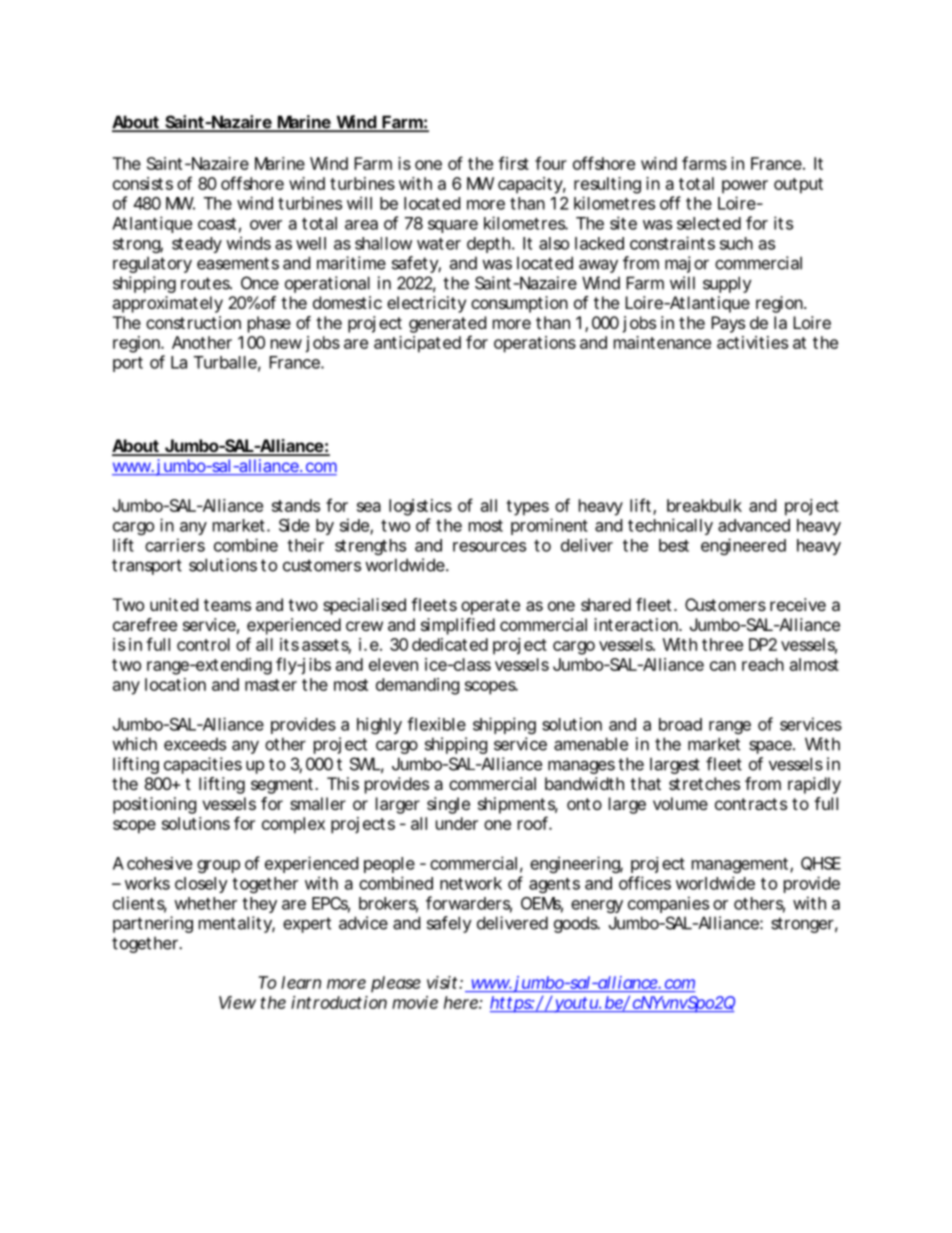 This page has width=952, height=1233. I want to click on first, so click(513, 163).
